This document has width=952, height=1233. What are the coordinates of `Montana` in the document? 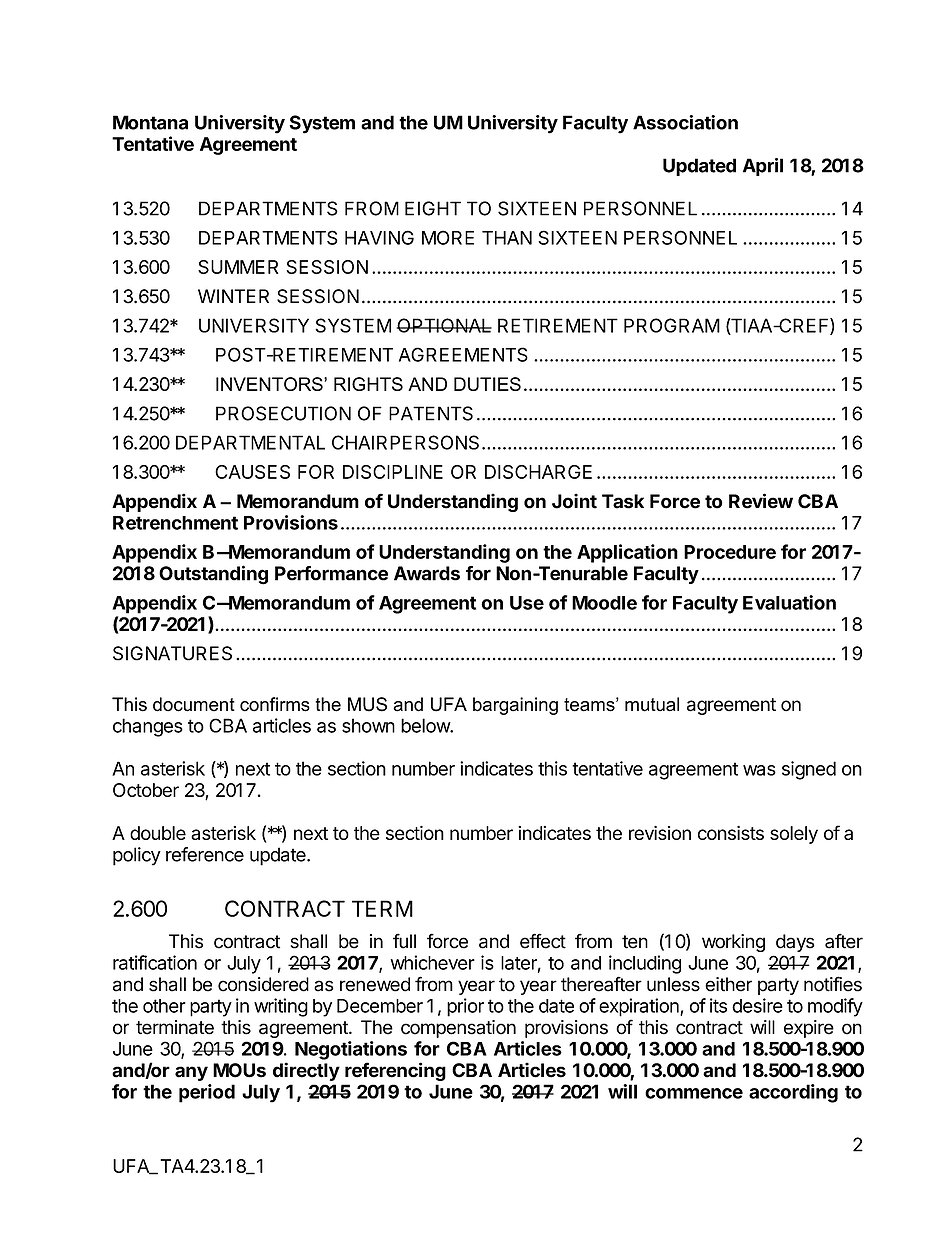 It's located at (150, 122).
